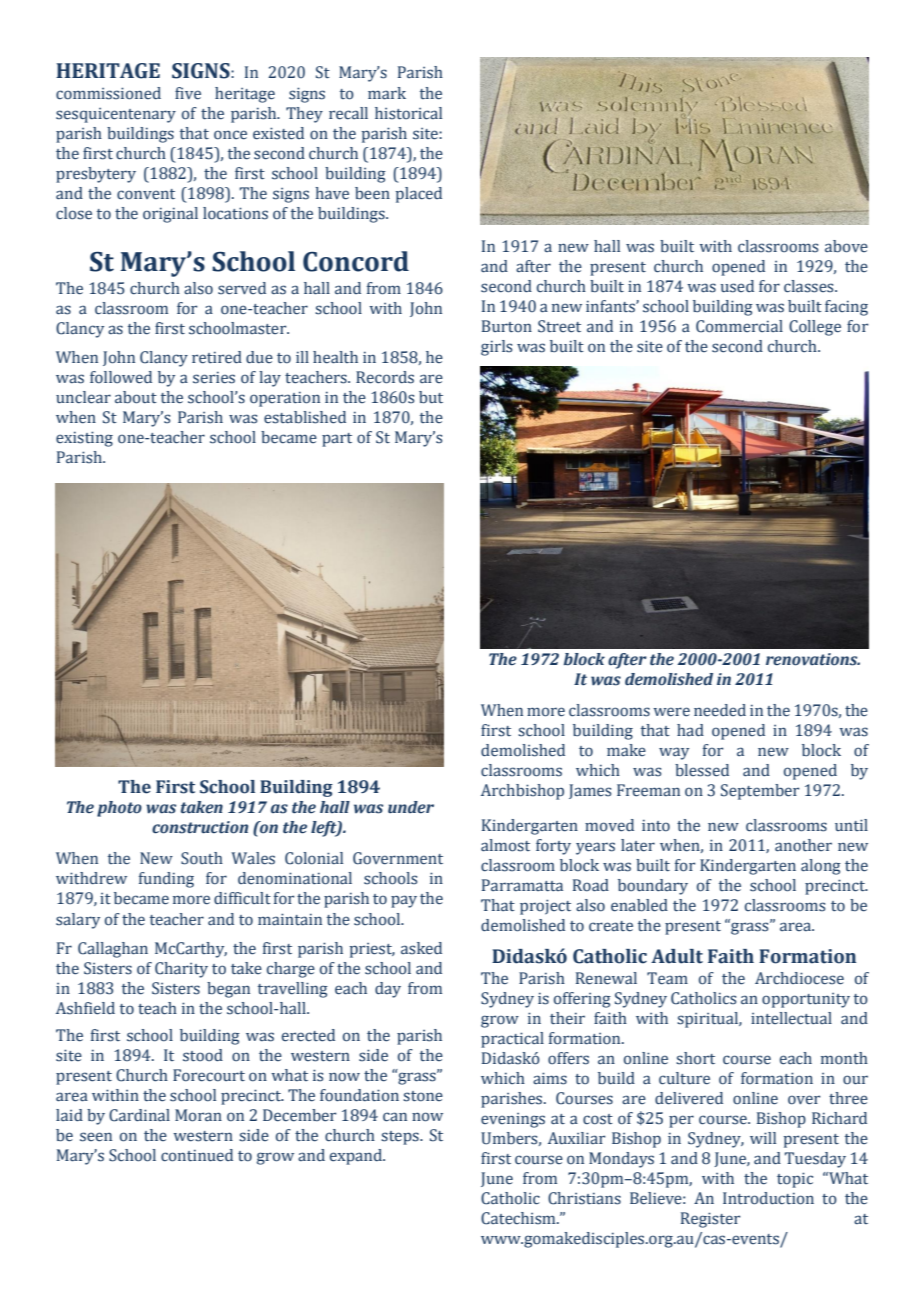  Describe the element at coordinates (799, 978) in the screenshot. I see `Archdiocese` at that location.
